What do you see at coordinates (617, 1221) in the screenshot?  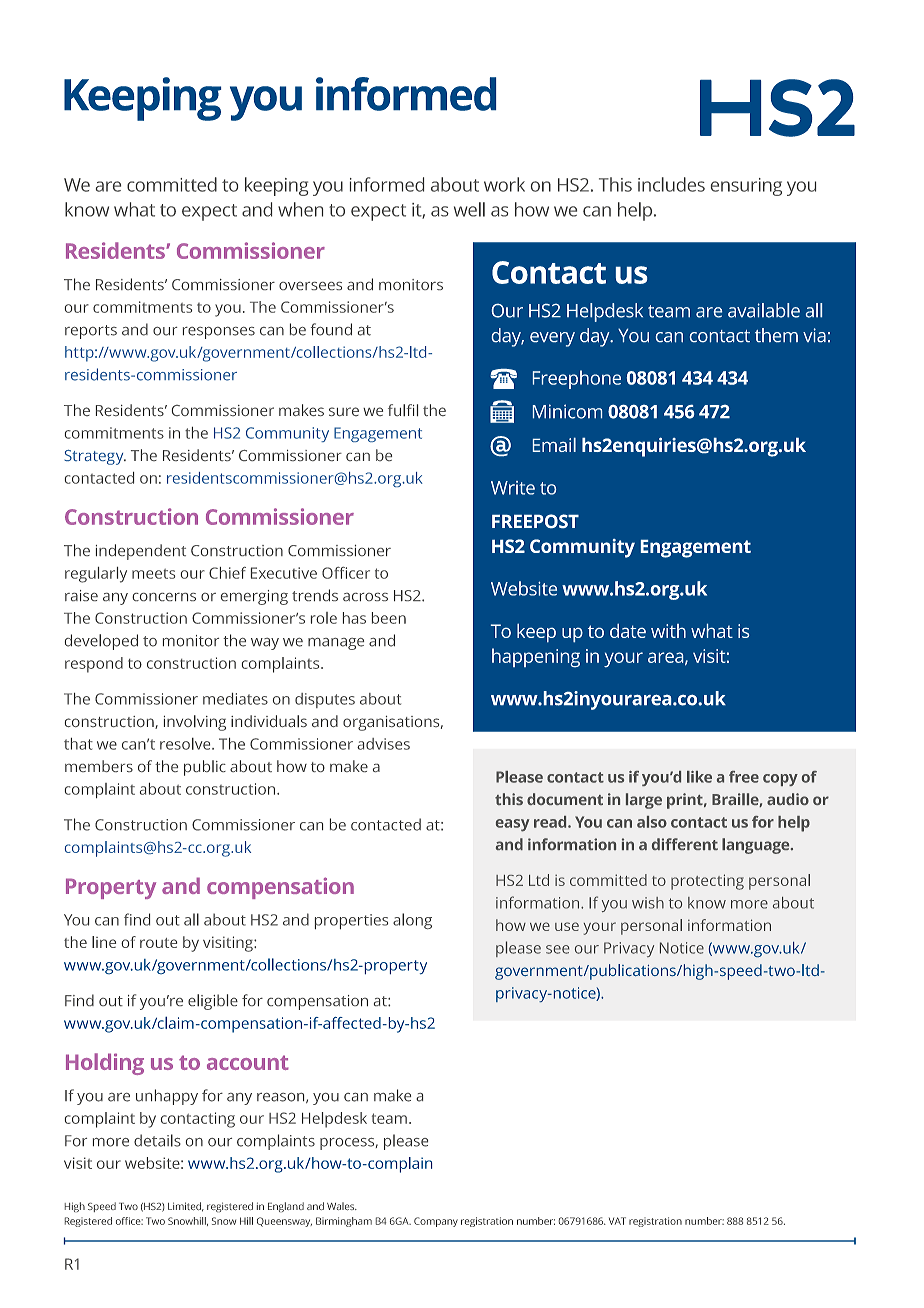 I see `VAT` at bounding box center [617, 1221].
